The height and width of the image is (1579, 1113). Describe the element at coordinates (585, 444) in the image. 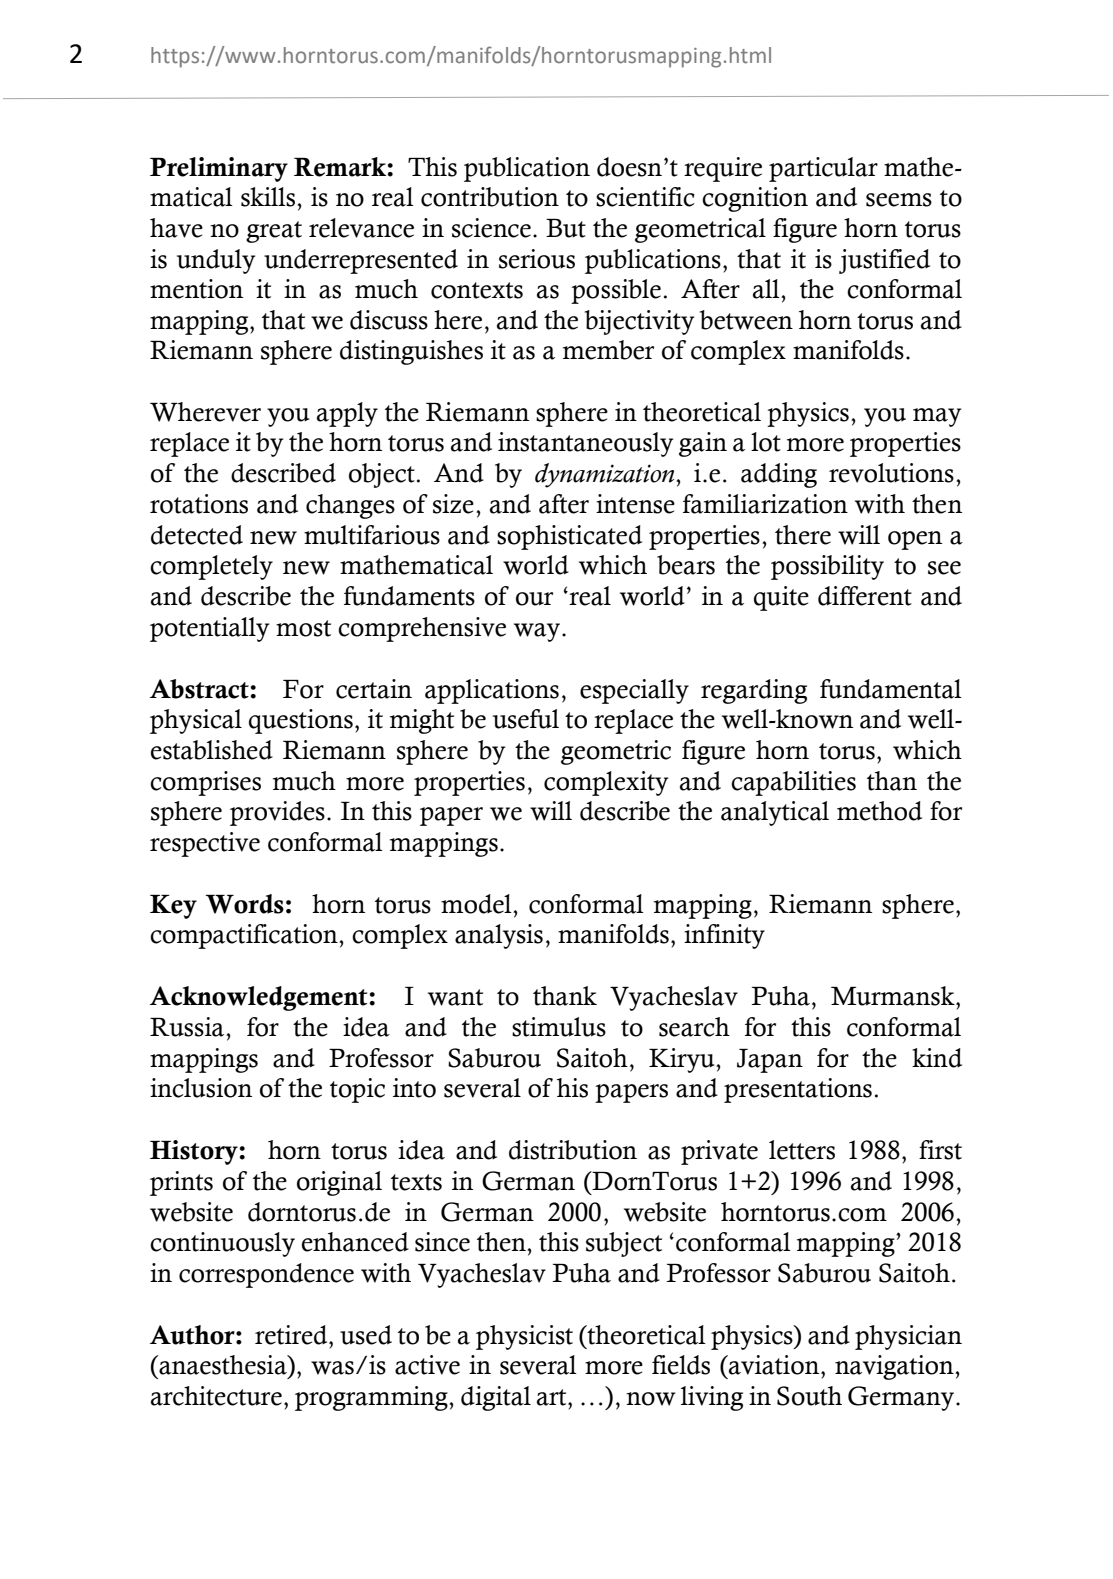

I see `instantaneously` at that location.
